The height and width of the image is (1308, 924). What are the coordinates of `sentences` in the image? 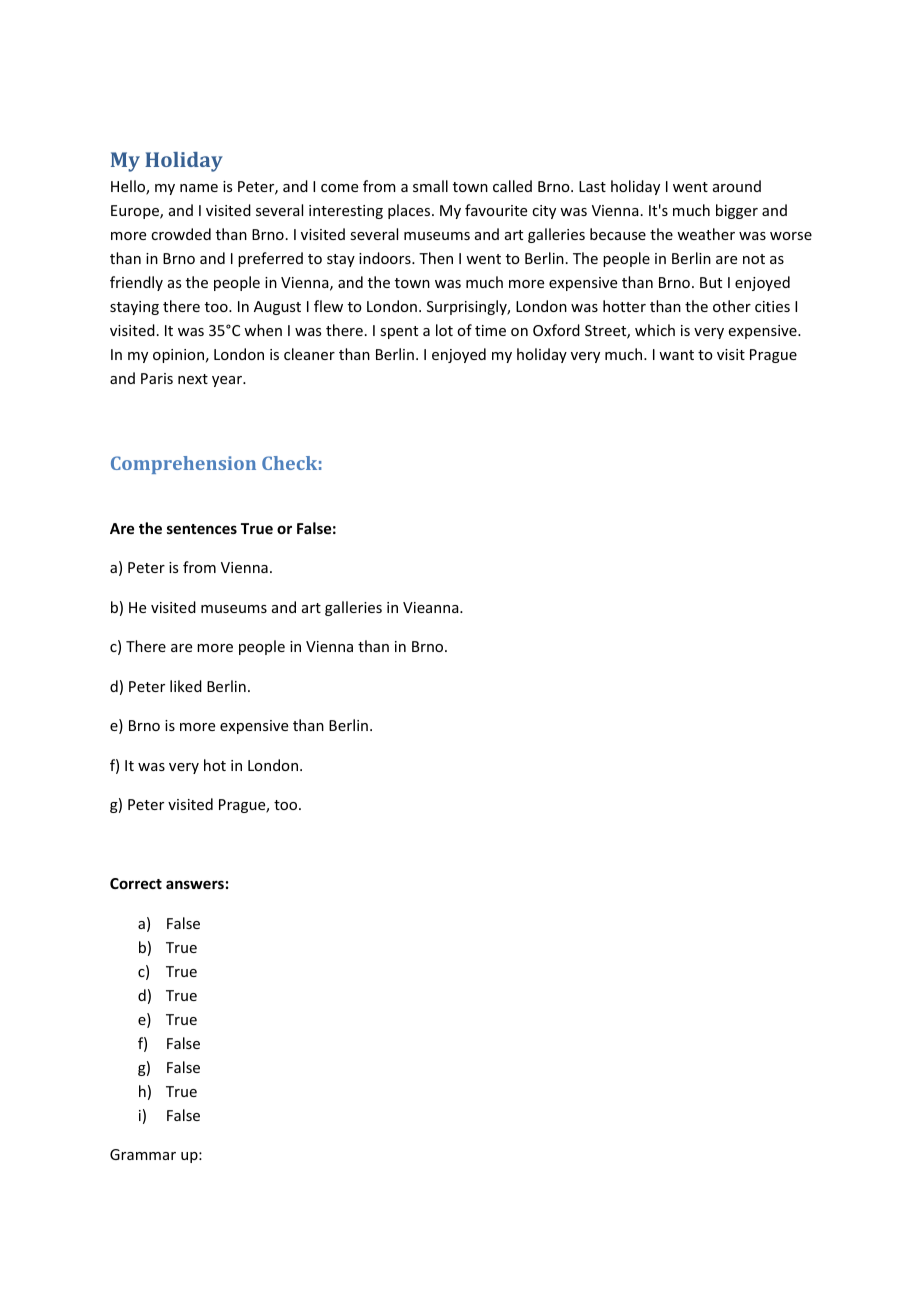 It's located at (202, 529).
